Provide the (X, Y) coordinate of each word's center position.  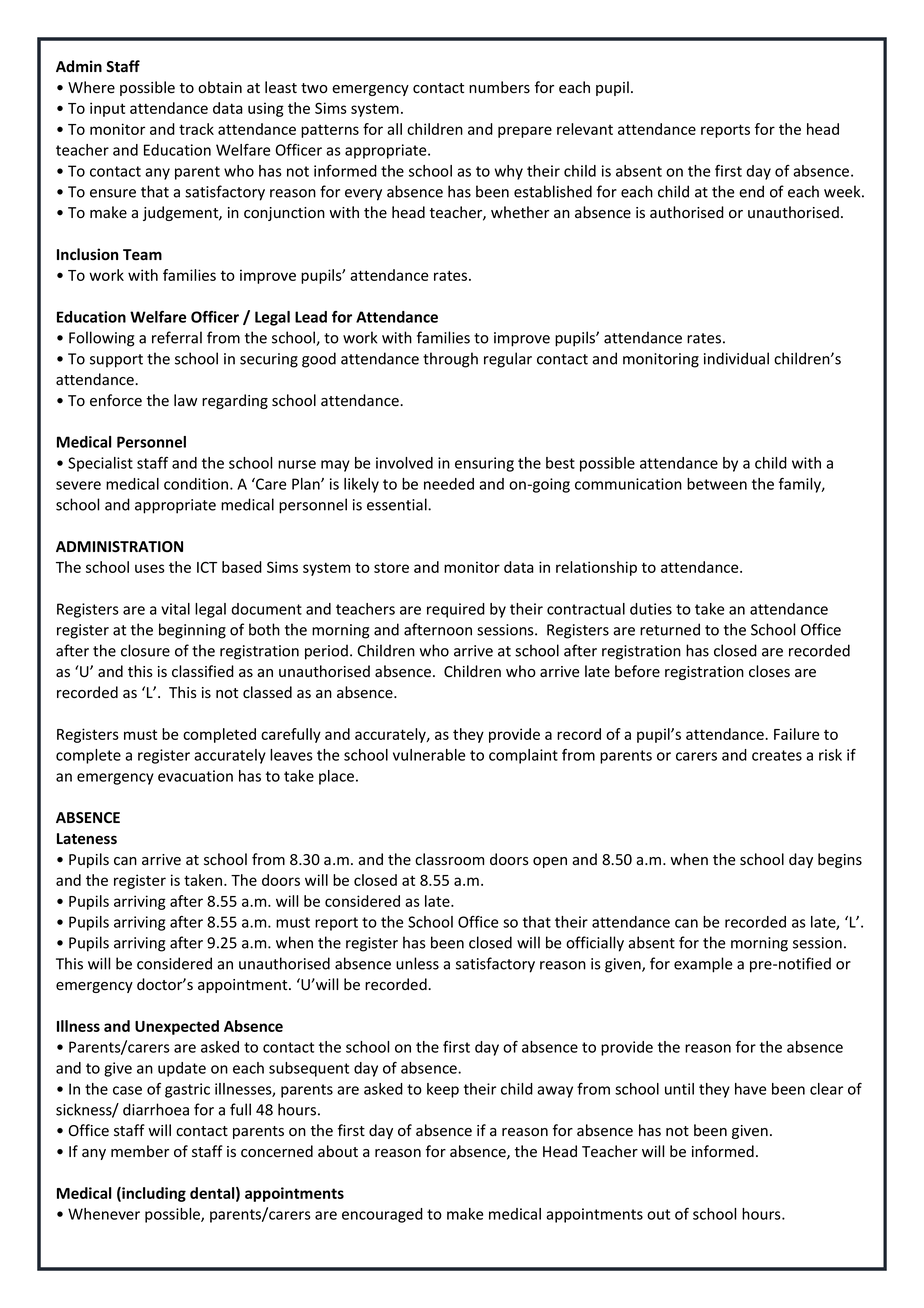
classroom (449, 859)
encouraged (382, 1215)
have (750, 1089)
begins (840, 860)
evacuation (195, 776)
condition (197, 484)
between (717, 484)
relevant (585, 129)
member (140, 1151)
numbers (499, 87)
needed (449, 484)
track (196, 129)
